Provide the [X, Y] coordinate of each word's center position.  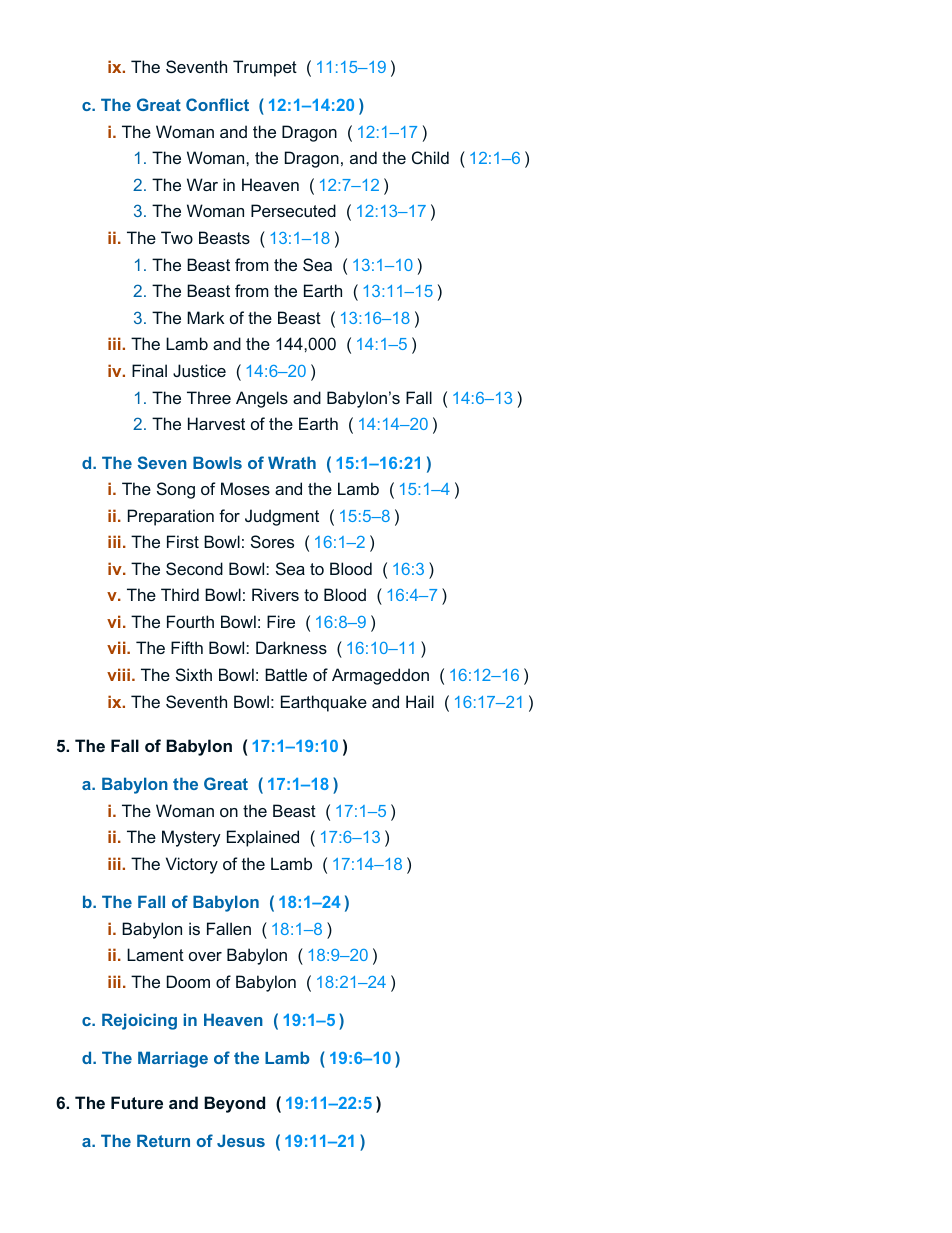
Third [180, 594]
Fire [281, 621]
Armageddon [380, 676]
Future [137, 1102]
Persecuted [293, 210]
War [202, 184]
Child [430, 157]
